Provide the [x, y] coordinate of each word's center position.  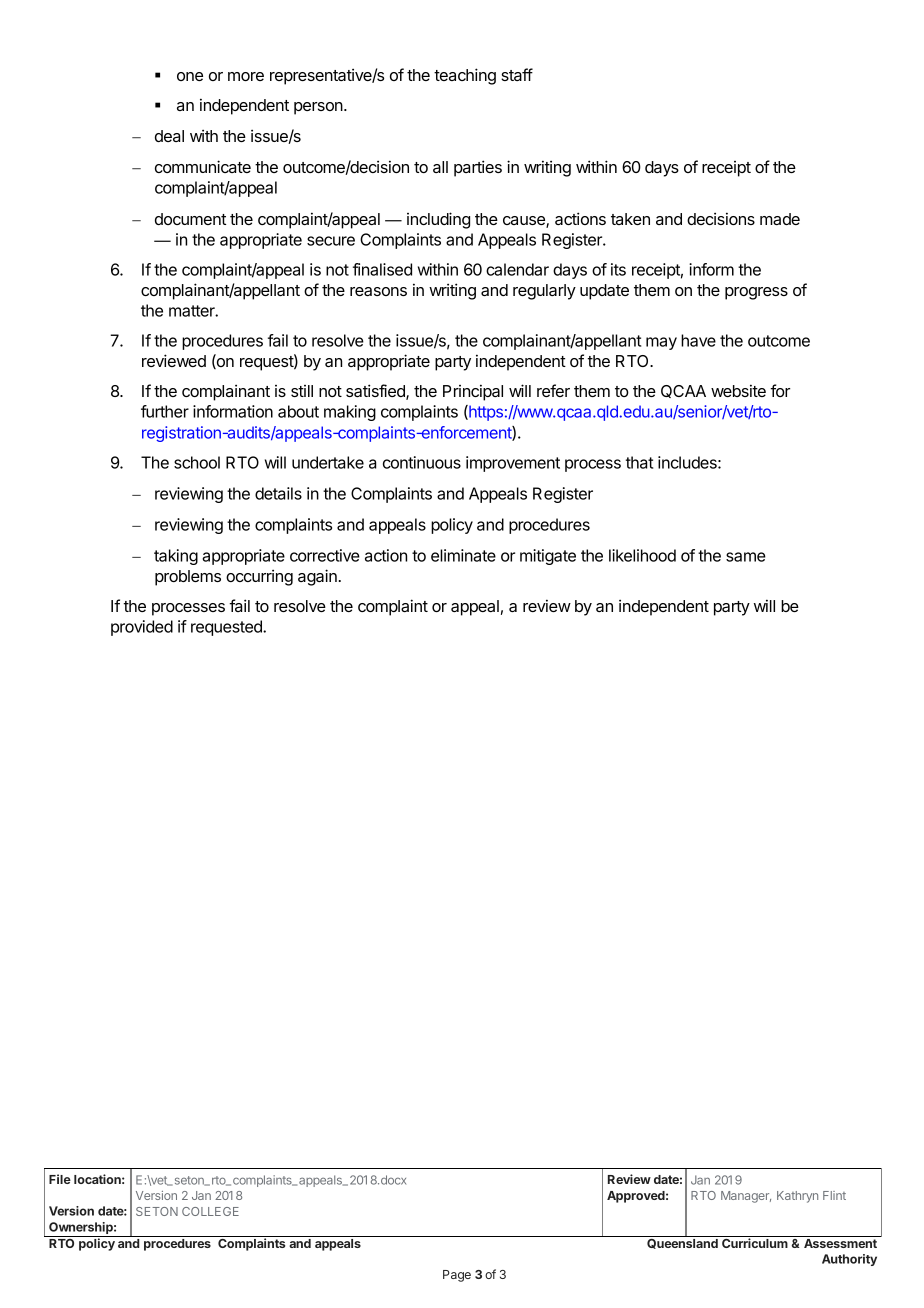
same [746, 557]
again [317, 577]
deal [169, 136]
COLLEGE [210, 1211]
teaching [465, 76]
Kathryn [797, 1197]
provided [142, 628]
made [780, 219]
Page [457, 1276]
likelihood [642, 555]
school [197, 462]
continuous [422, 462]
